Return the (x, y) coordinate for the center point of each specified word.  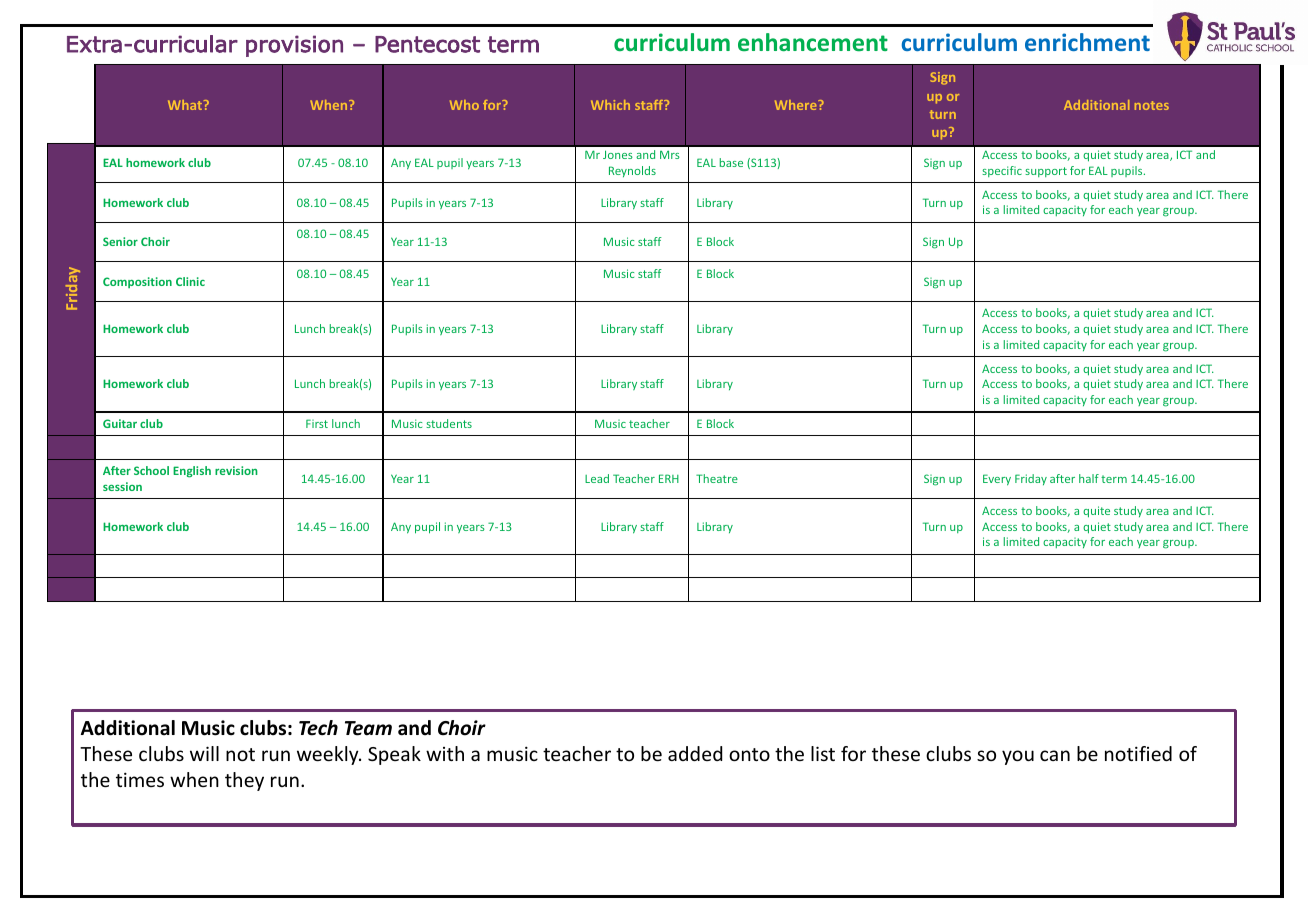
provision (294, 46)
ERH (669, 478)
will (204, 753)
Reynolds (632, 171)
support (1046, 172)
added (695, 753)
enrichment (1087, 42)
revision (236, 470)
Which (610, 105)
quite (1096, 512)
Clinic (190, 281)
